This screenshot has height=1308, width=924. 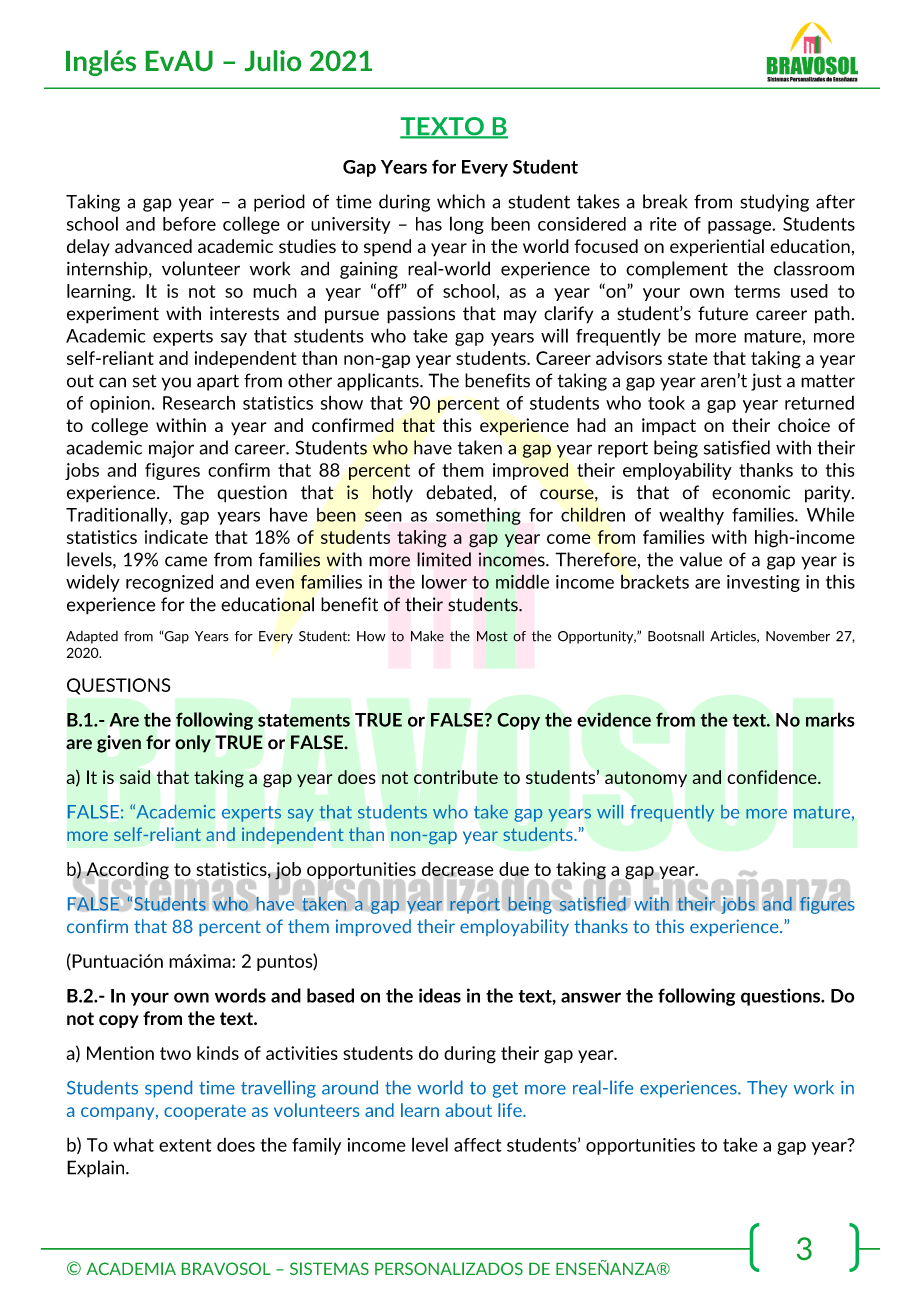 What do you see at coordinates (591, 997) in the screenshot?
I see `answer` at bounding box center [591, 997].
